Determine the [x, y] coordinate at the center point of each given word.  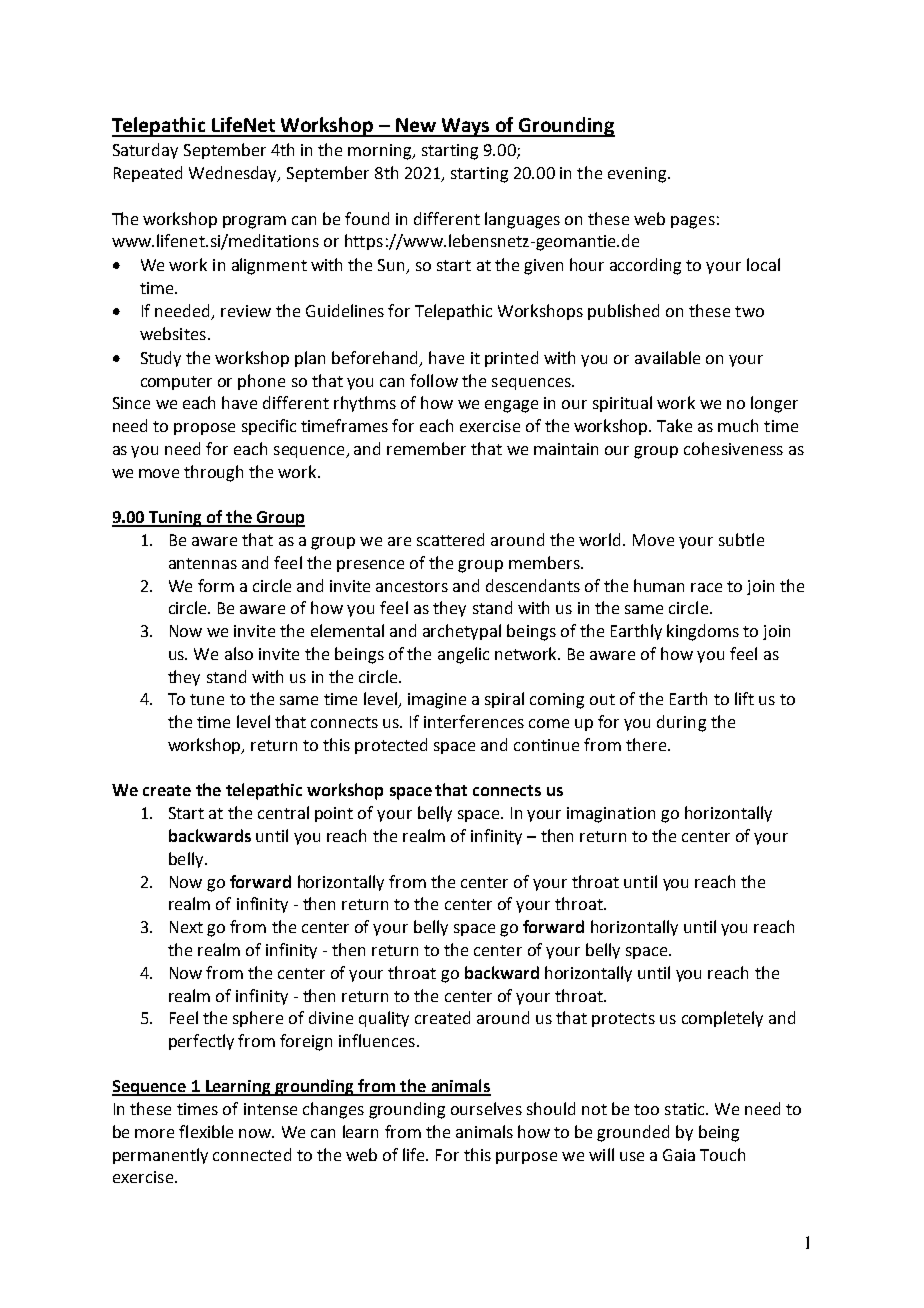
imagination [611, 815]
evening [638, 175]
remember [426, 448]
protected [391, 746]
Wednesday [234, 174]
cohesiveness [733, 448]
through [213, 473]
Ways [466, 127]
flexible [206, 1131]
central [283, 812]
